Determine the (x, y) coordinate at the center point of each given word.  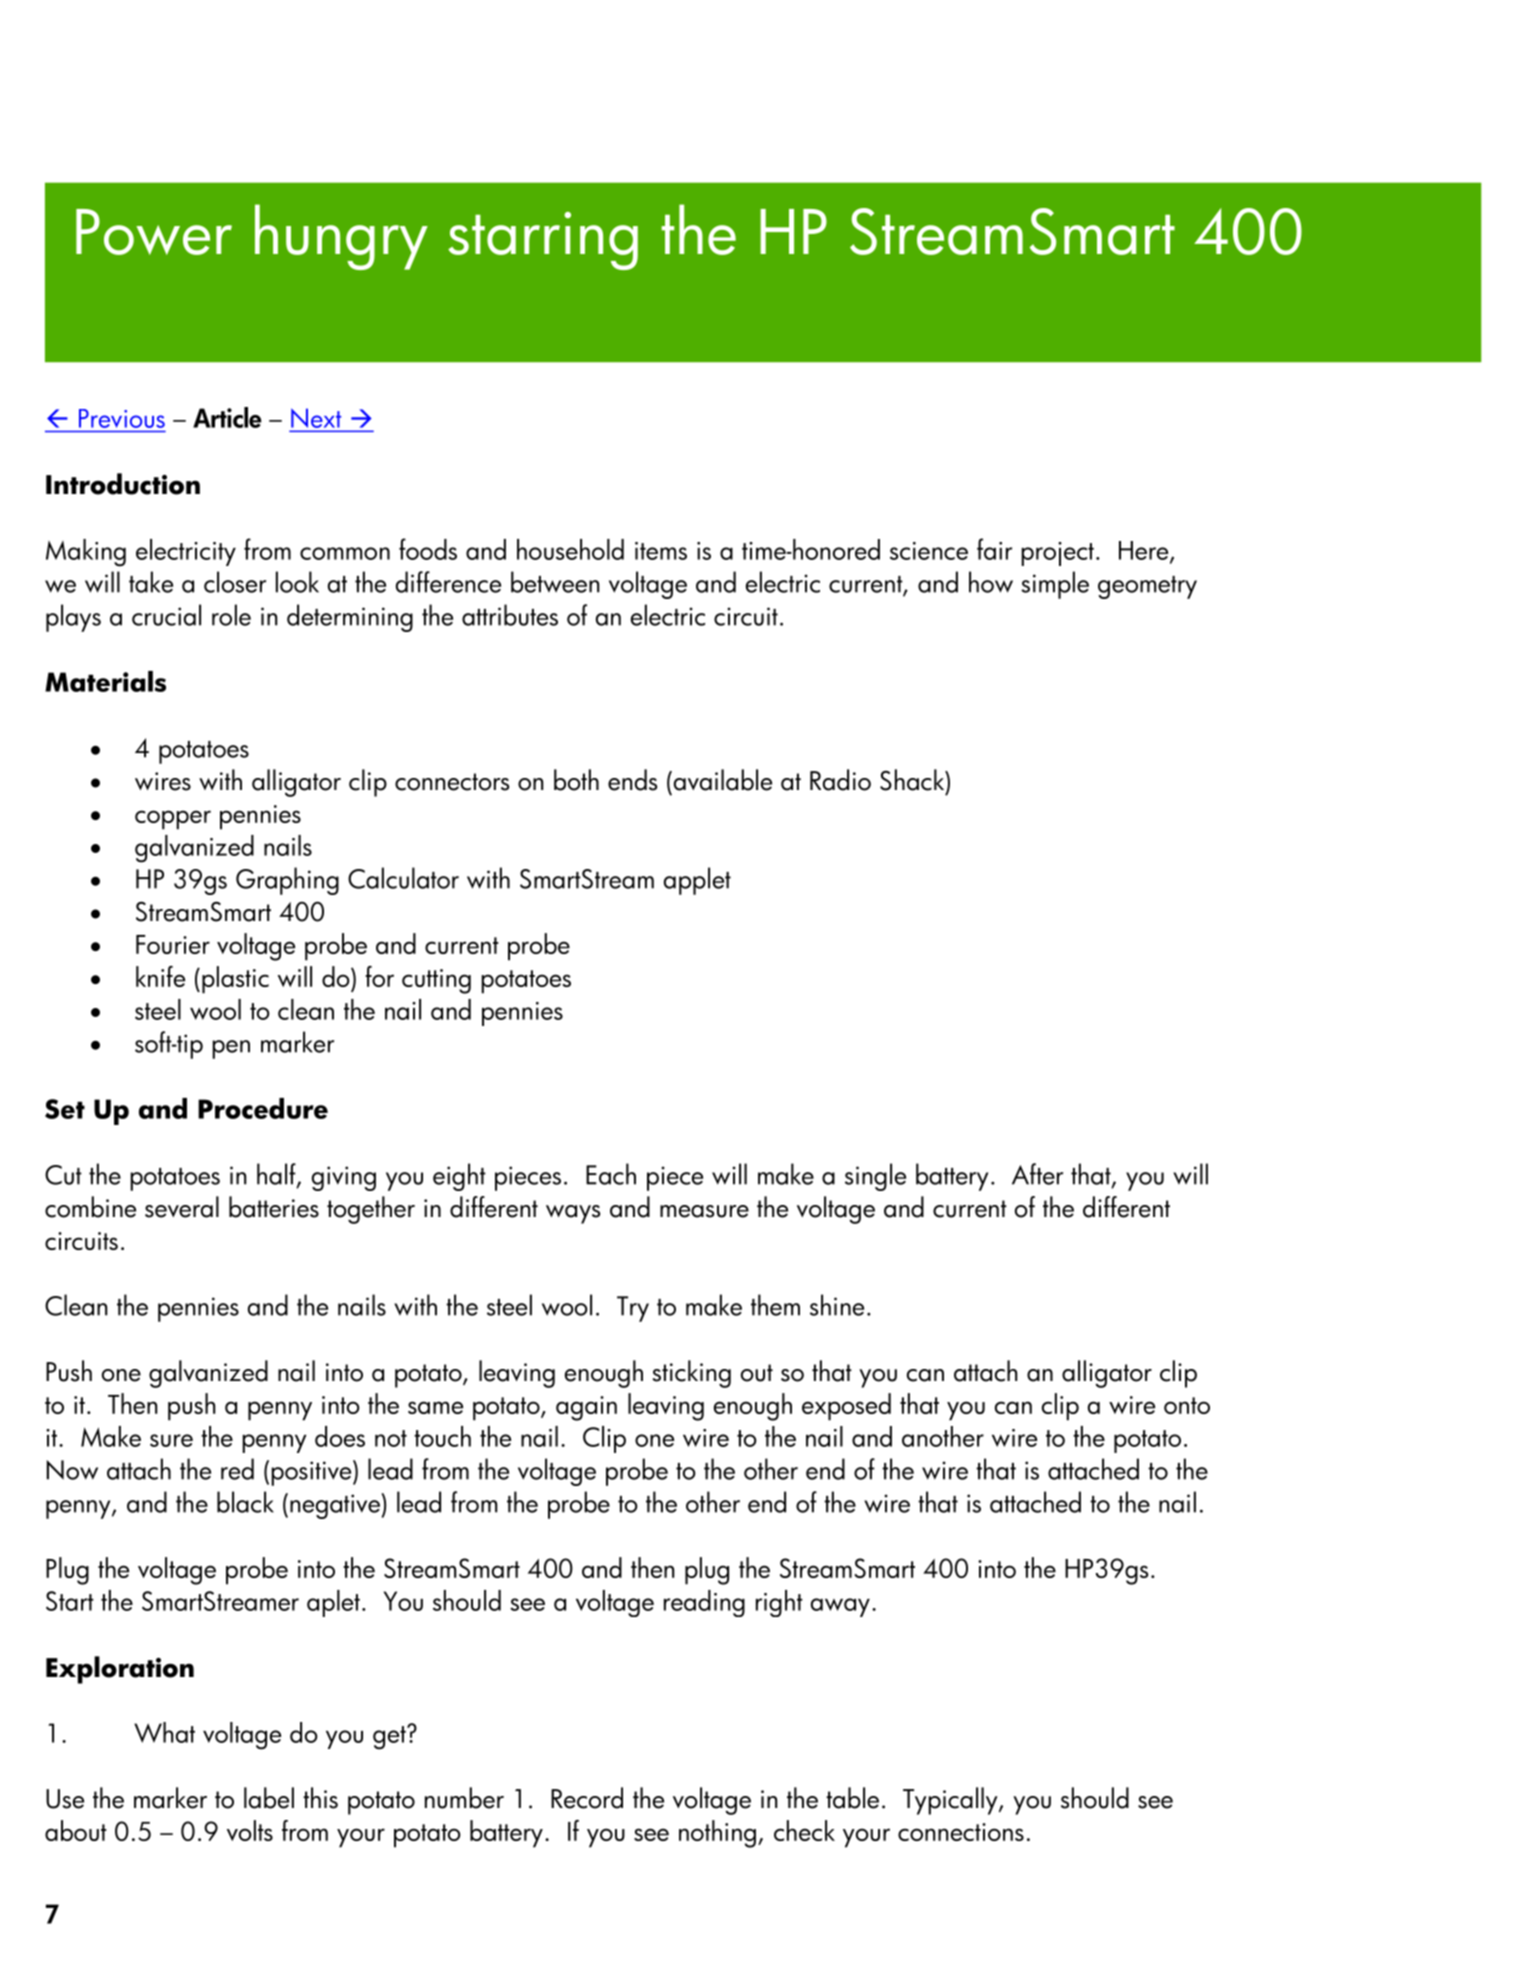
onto (1187, 1405)
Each (611, 1174)
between (555, 582)
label (269, 1798)
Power (154, 232)
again (586, 1408)
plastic (235, 980)
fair (994, 549)
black (245, 1502)
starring (543, 241)
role (231, 615)
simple (1055, 585)
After (1037, 1174)
